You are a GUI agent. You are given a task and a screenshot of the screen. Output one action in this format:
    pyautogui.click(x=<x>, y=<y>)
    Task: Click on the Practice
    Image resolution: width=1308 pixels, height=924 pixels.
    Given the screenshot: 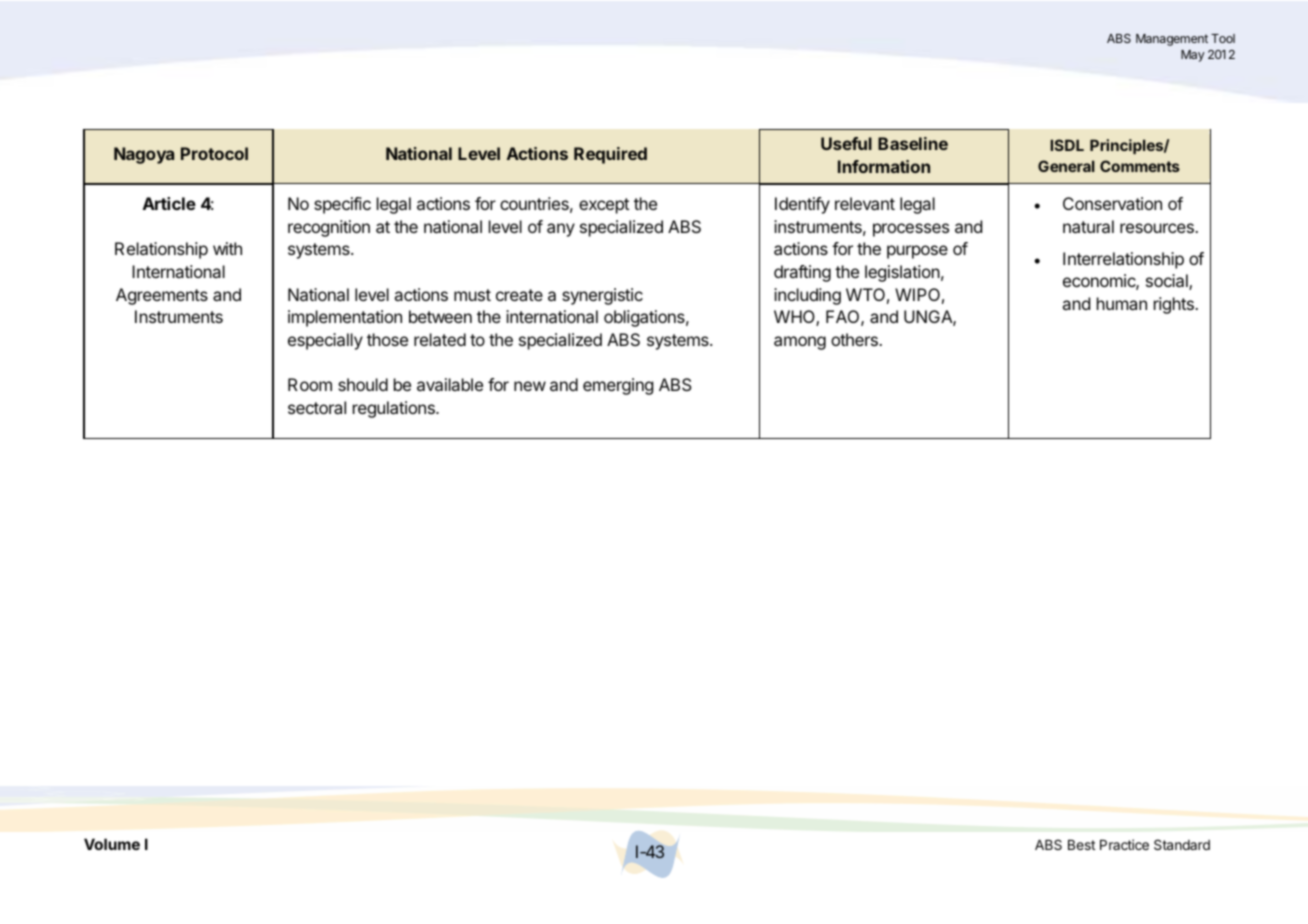 What is the action you would take?
    pyautogui.click(x=1124, y=844)
